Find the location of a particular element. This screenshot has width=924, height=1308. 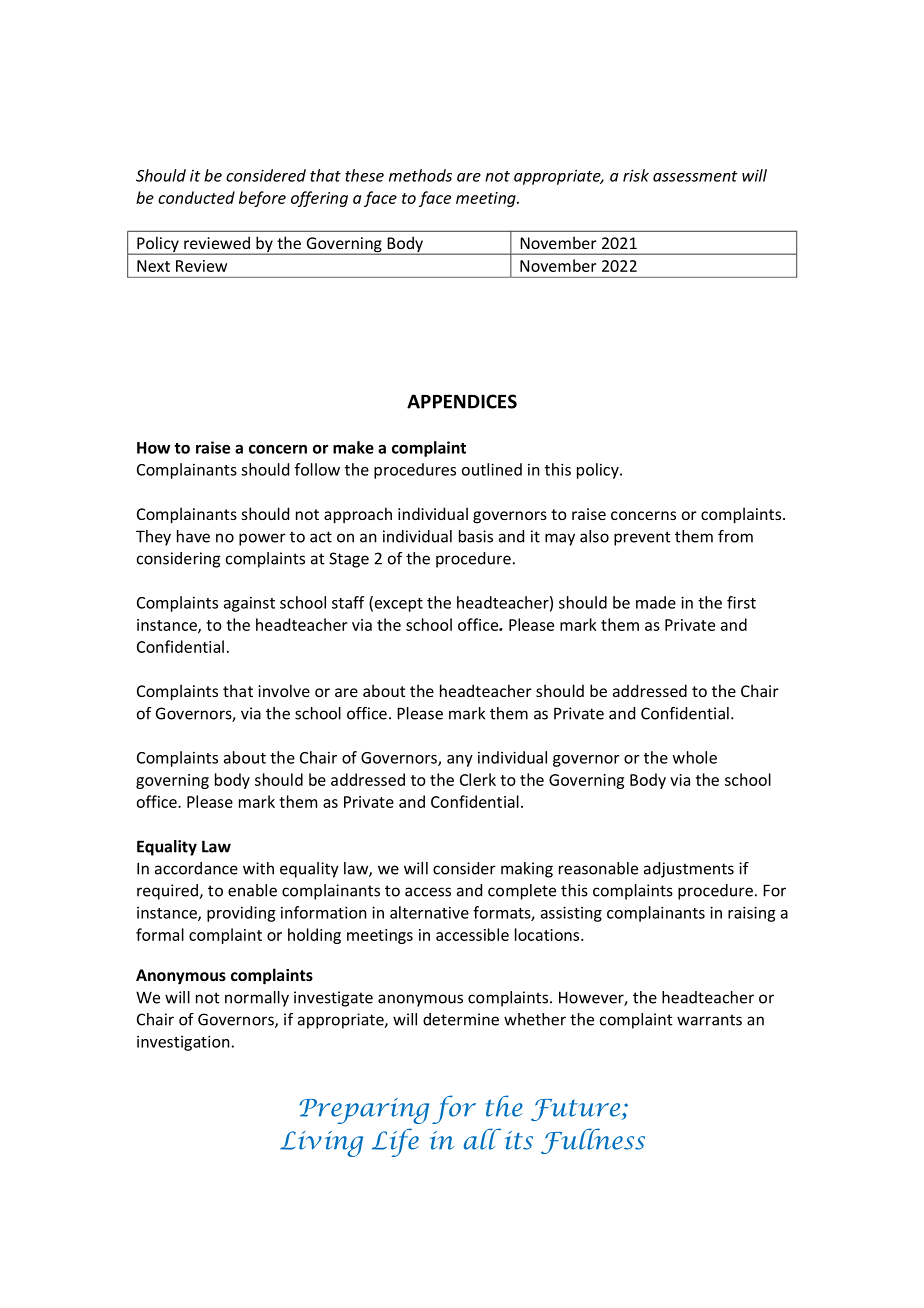

have is located at coordinates (193, 536).
